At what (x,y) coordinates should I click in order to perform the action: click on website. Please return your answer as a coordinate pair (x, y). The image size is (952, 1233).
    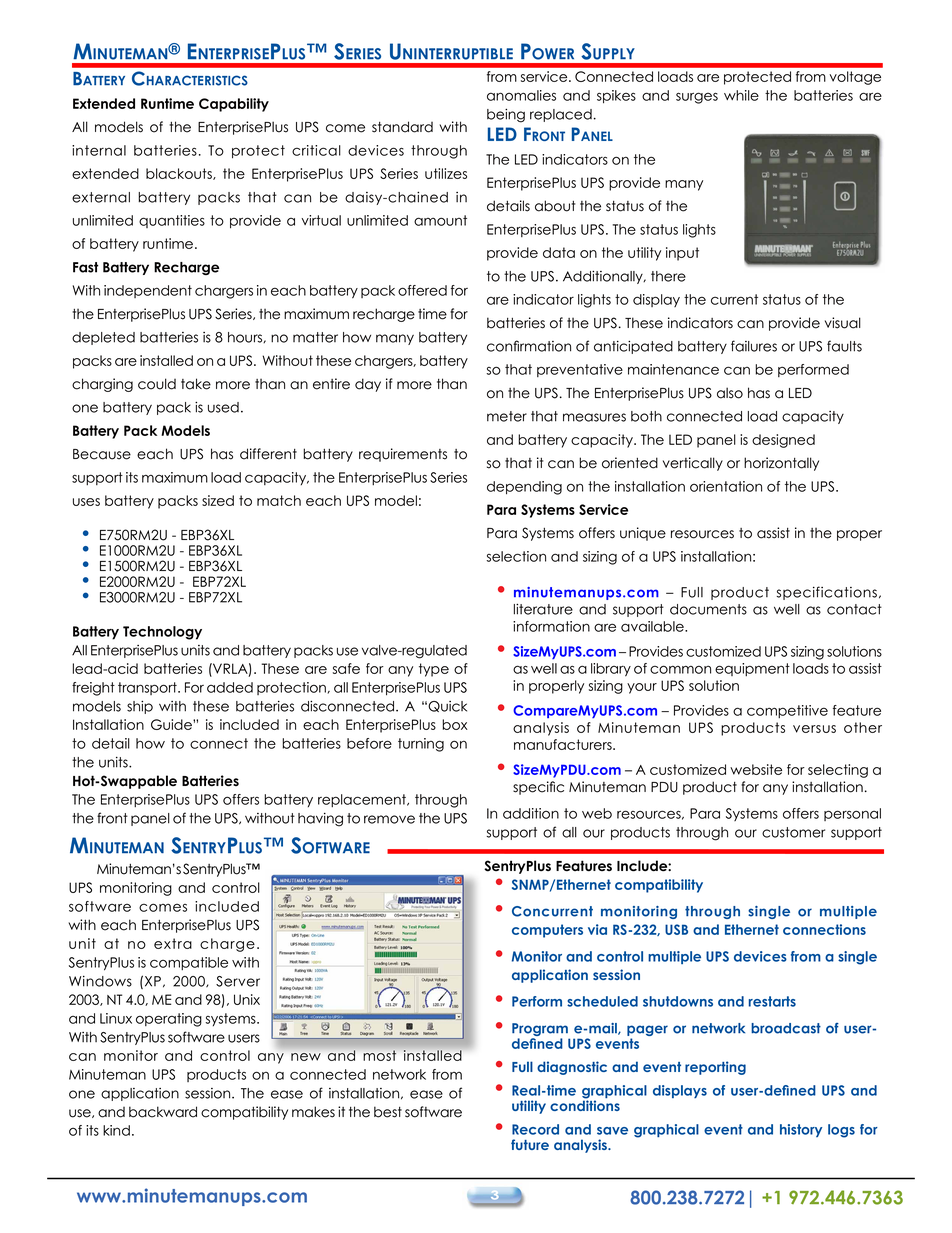
    Looking at the image, I should click on (756, 769).
